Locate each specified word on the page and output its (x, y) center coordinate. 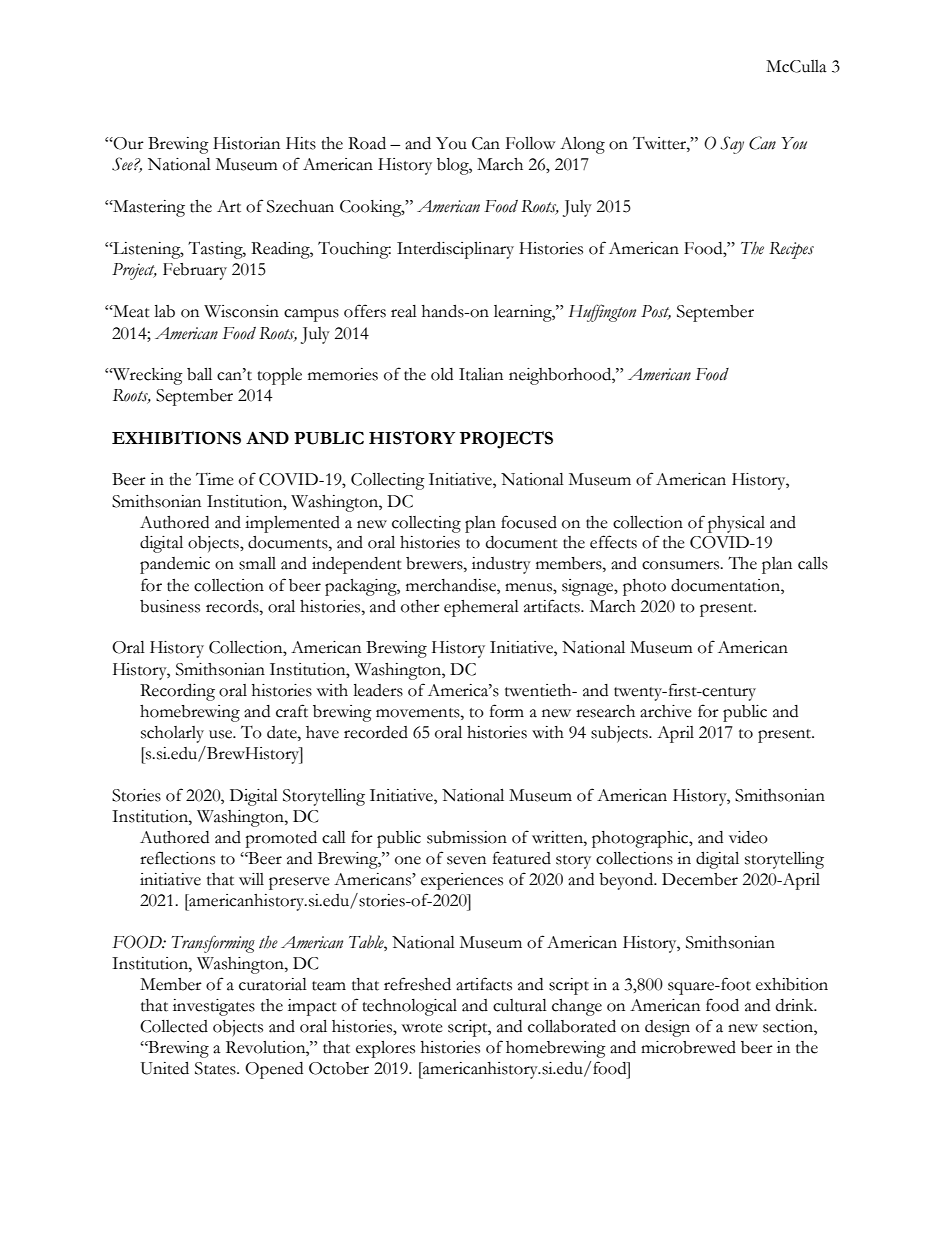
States (216, 1068)
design (667, 1028)
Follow (530, 143)
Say (732, 145)
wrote (422, 1028)
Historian (246, 143)
